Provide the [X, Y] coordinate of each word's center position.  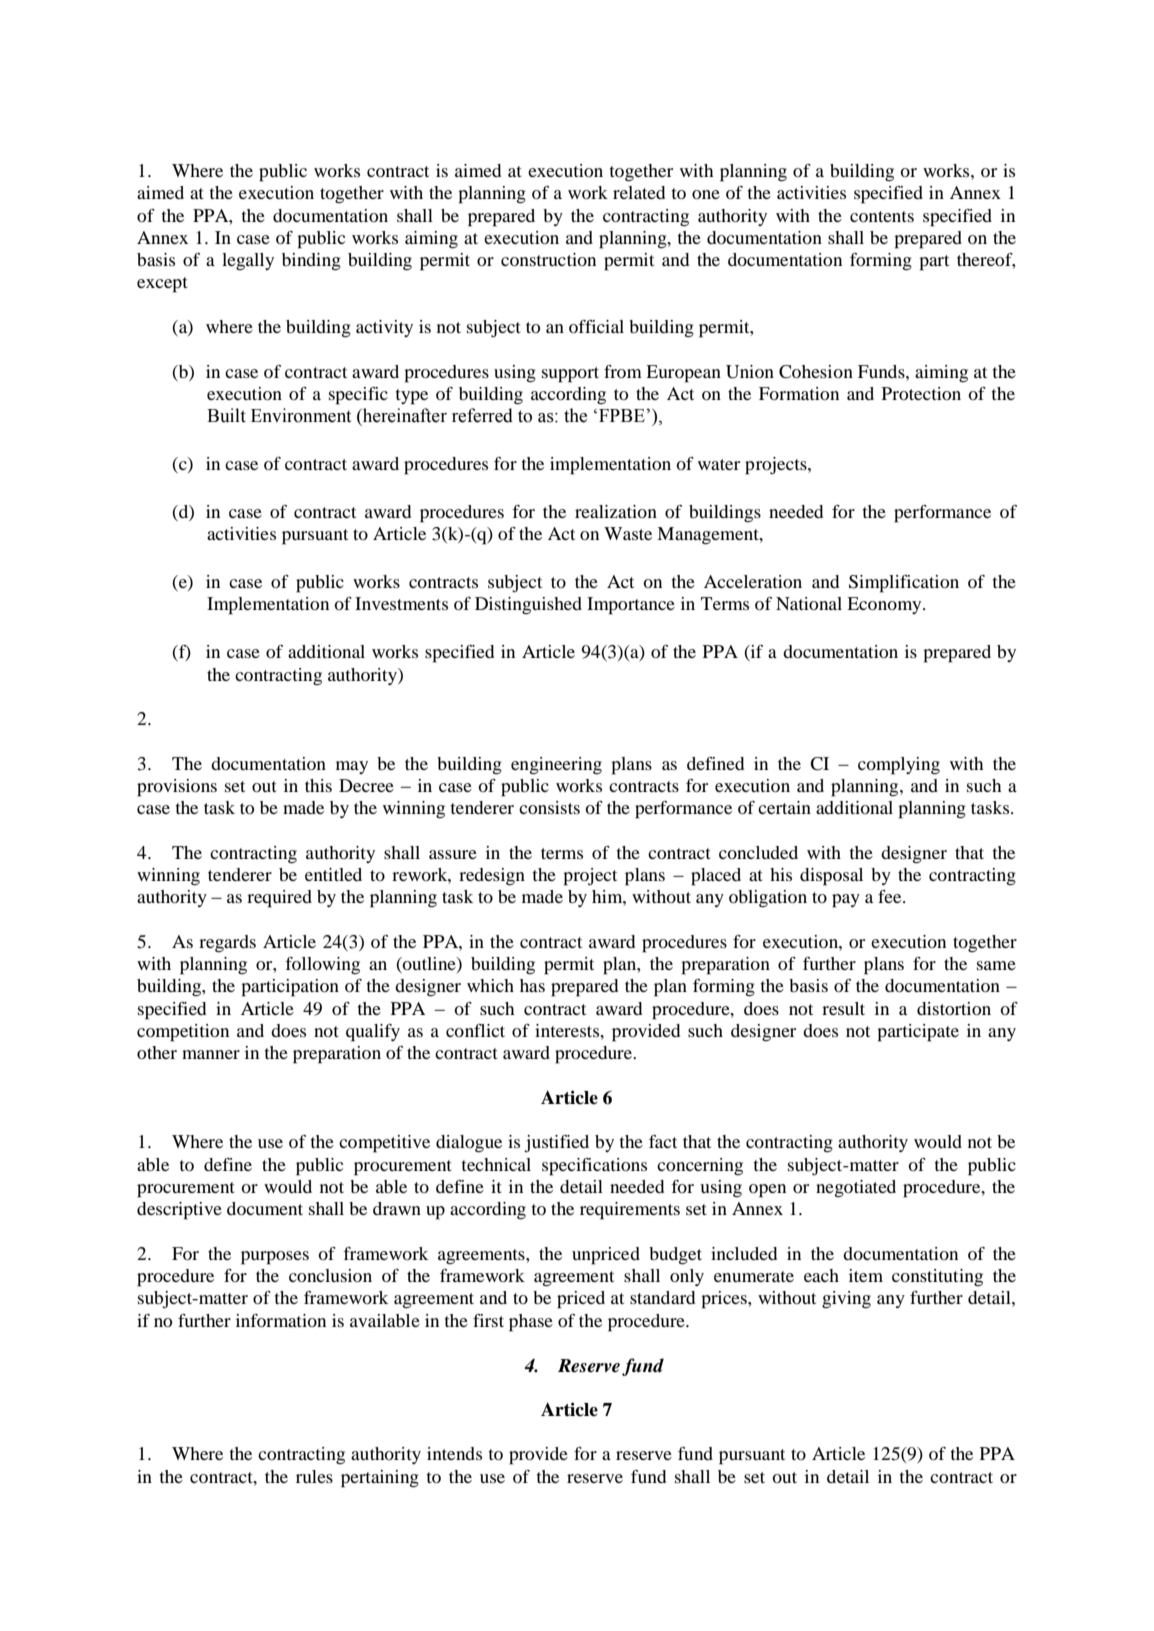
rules [314, 1476]
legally [248, 261]
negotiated [856, 1189]
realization [616, 511]
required [279, 899]
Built [226, 415]
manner [211, 1054]
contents [882, 216]
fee [891, 896]
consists [549, 807]
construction [548, 259]
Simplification [904, 584]
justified [556, 1144]
